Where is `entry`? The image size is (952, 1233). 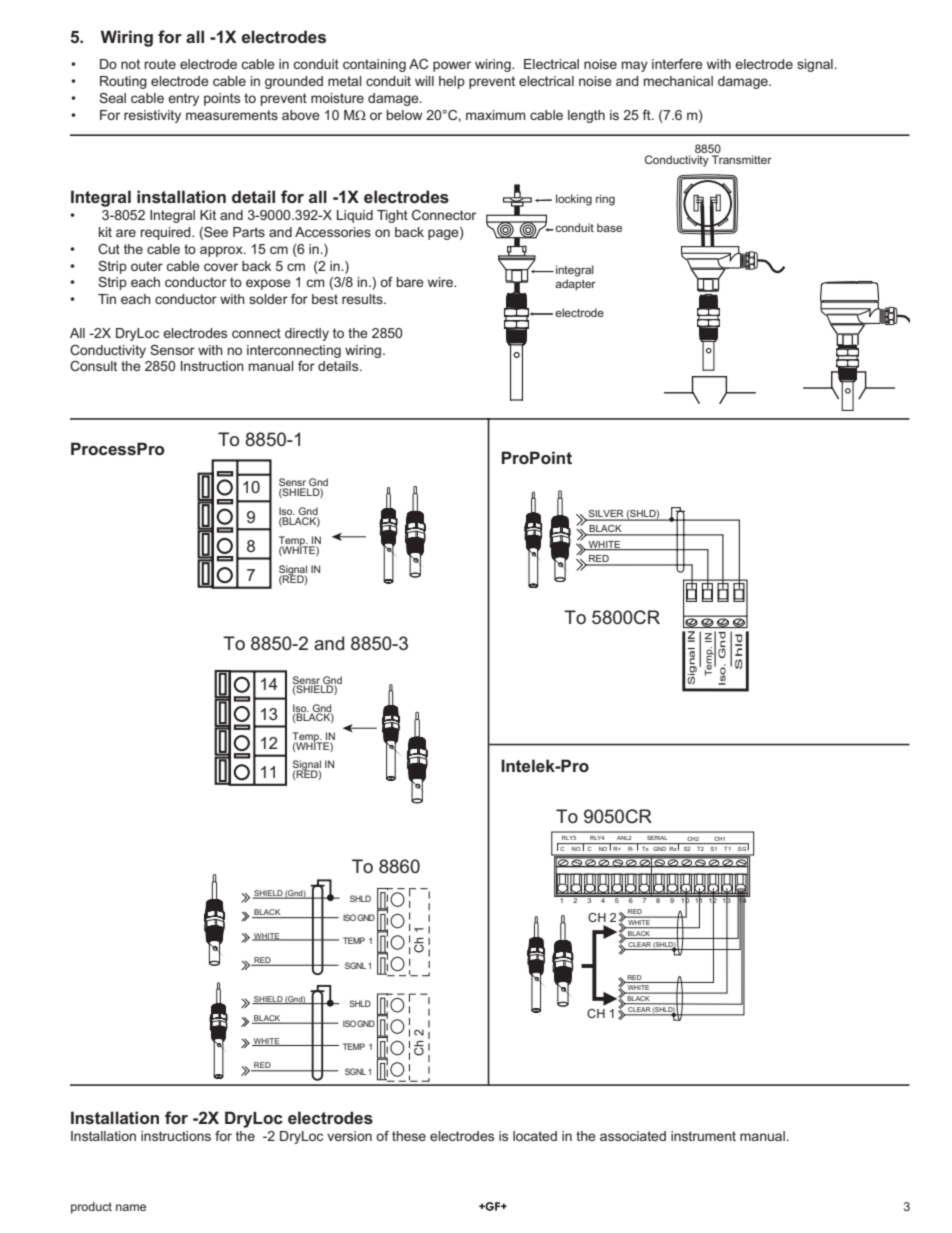 entry is located at coordinates (183, 99).
